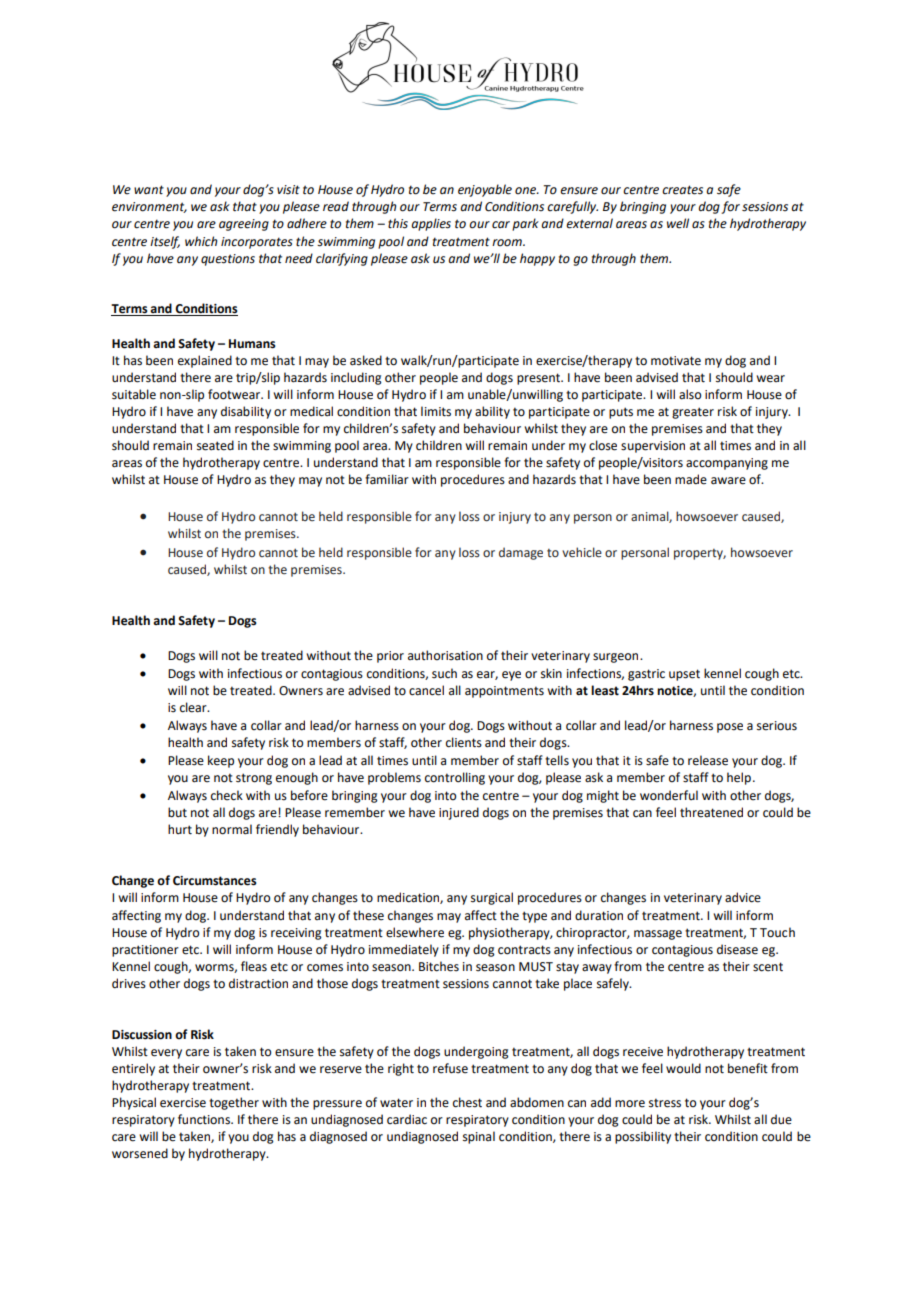  Describe the element at coordinates (205, 1119) in the image. I see `functions` at that location.
